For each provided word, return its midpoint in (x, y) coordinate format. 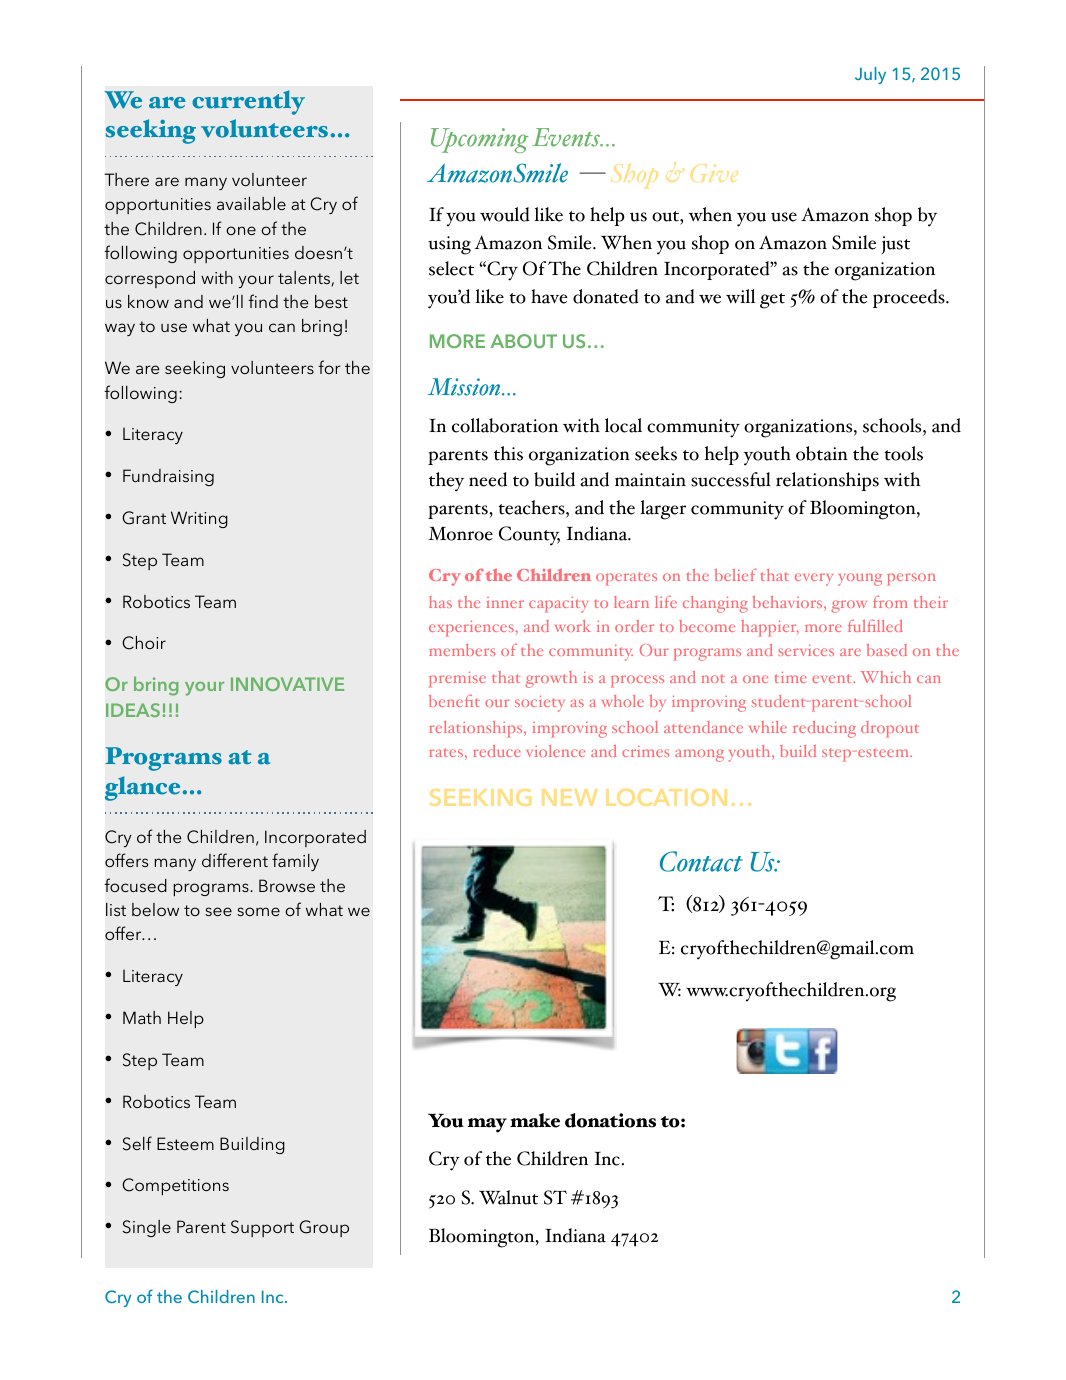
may (487, 1125)
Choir (144, 643)
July (870, 75)
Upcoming (479, 140)
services (806, 650)
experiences (472, 628)
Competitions (175, 1186)
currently (248, 102)
